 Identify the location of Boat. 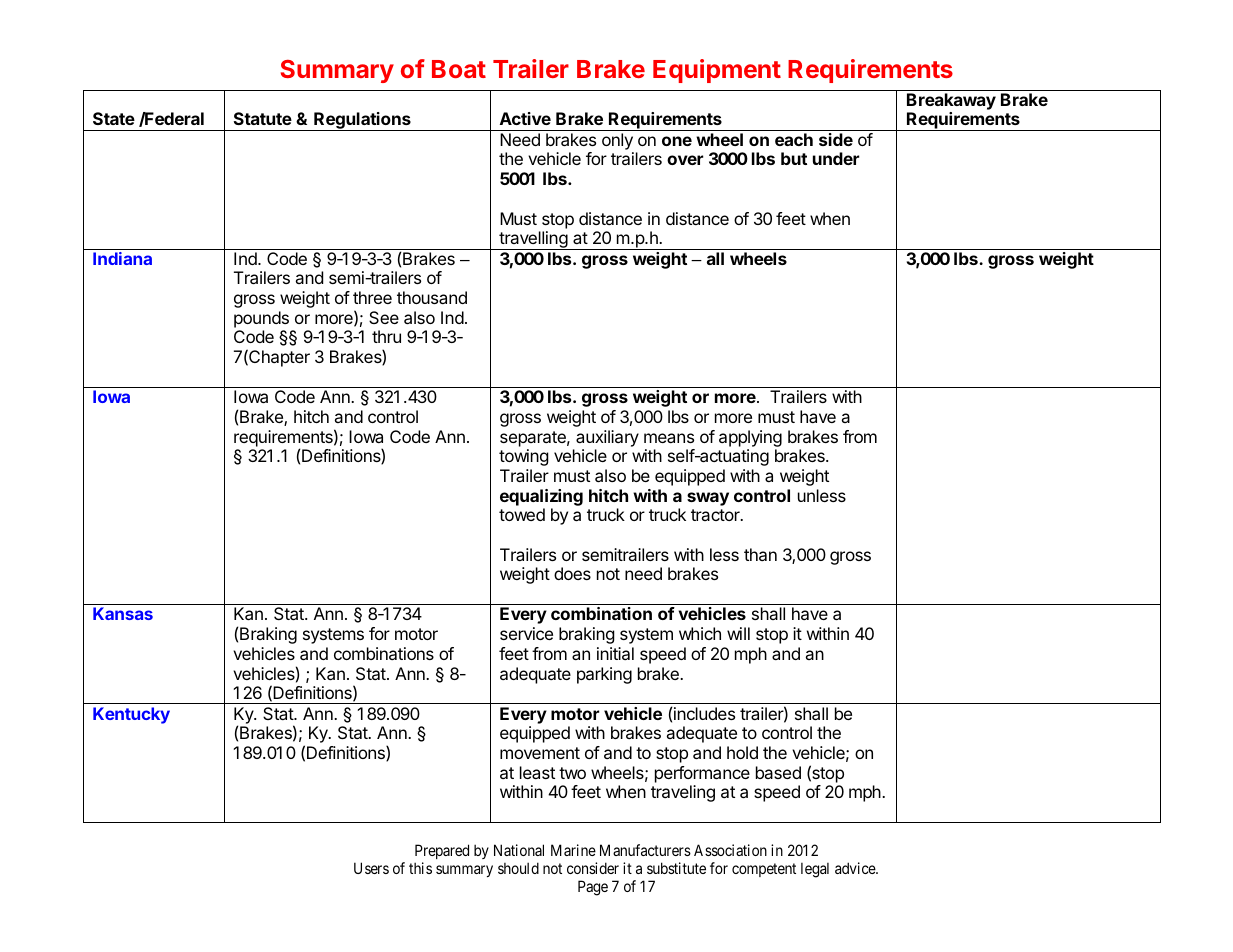
(459, 69).
